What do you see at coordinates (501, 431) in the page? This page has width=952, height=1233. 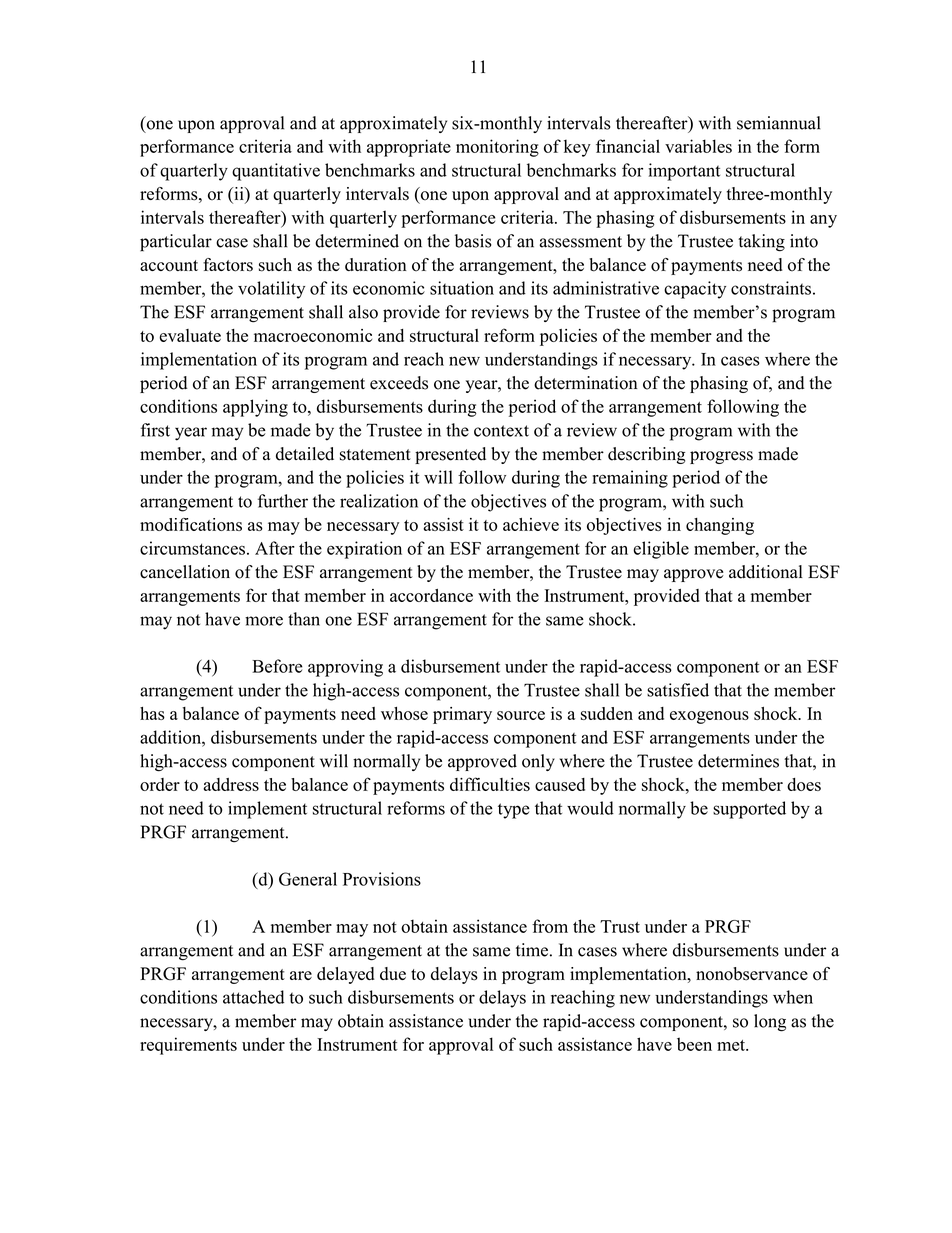 I see `context` at bounding box center [501, 431].
